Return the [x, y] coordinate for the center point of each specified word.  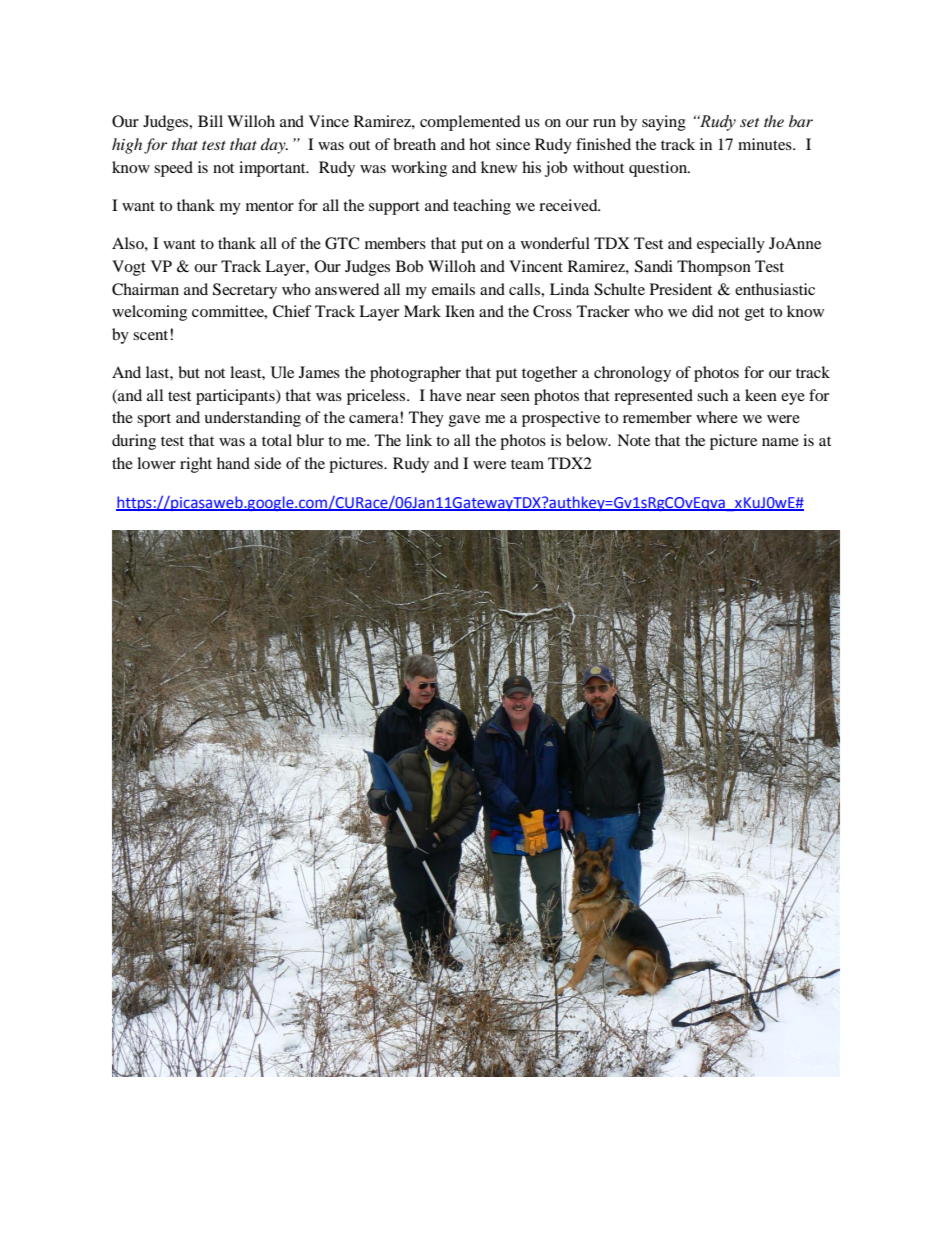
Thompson [714, 268]
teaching [482, 207]
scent [152, 335]
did [703, 311]
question [659, 169]
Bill [210, 121]
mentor [270, 206]
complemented [470, 123]
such [712, 395]
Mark [422, 311]
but [189, 372]
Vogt [129, 268]
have [446, 395]
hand [233, 463]
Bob [409, 266]
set [749, 122]
